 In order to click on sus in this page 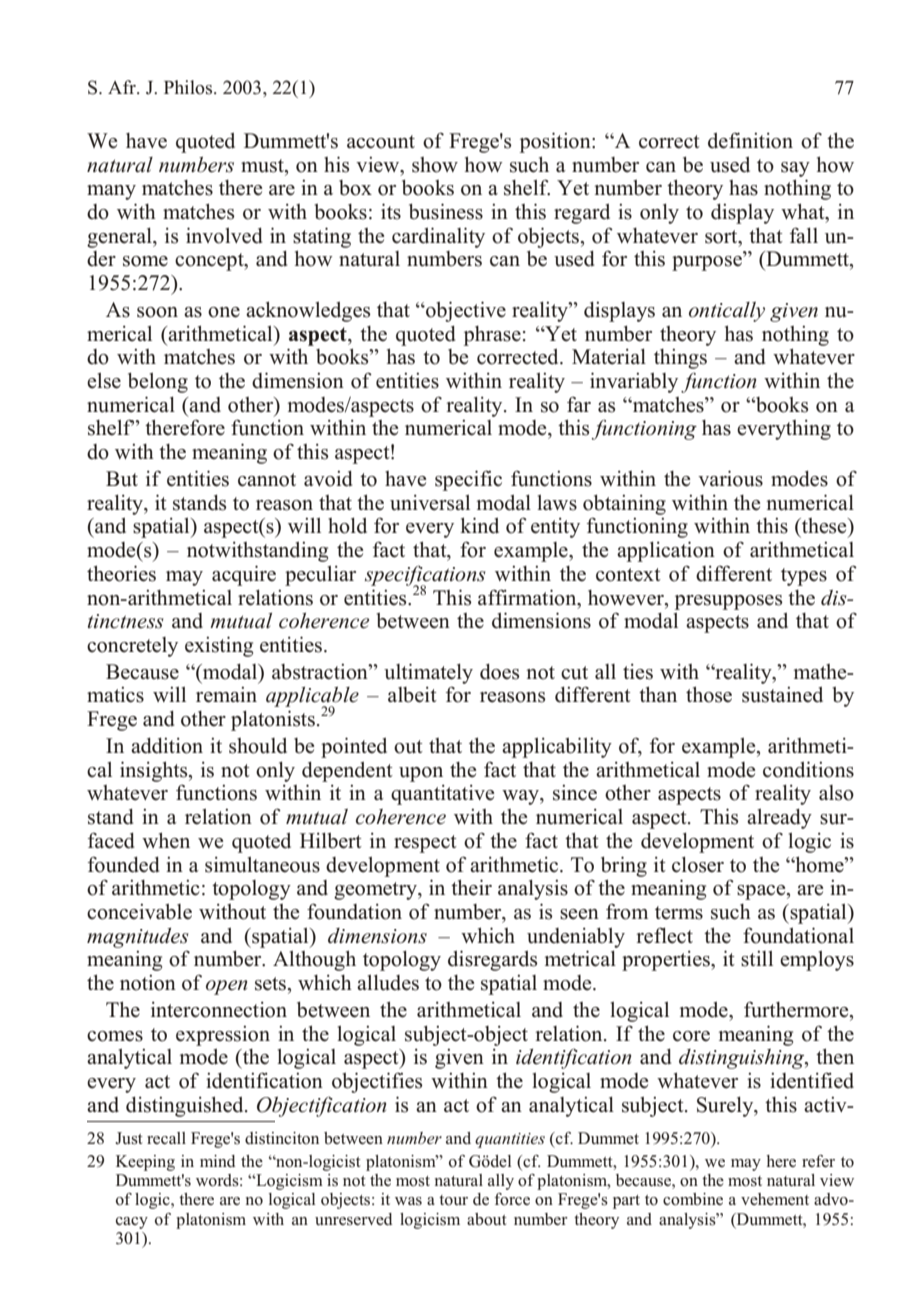, I will do `click(755, 697)`.
